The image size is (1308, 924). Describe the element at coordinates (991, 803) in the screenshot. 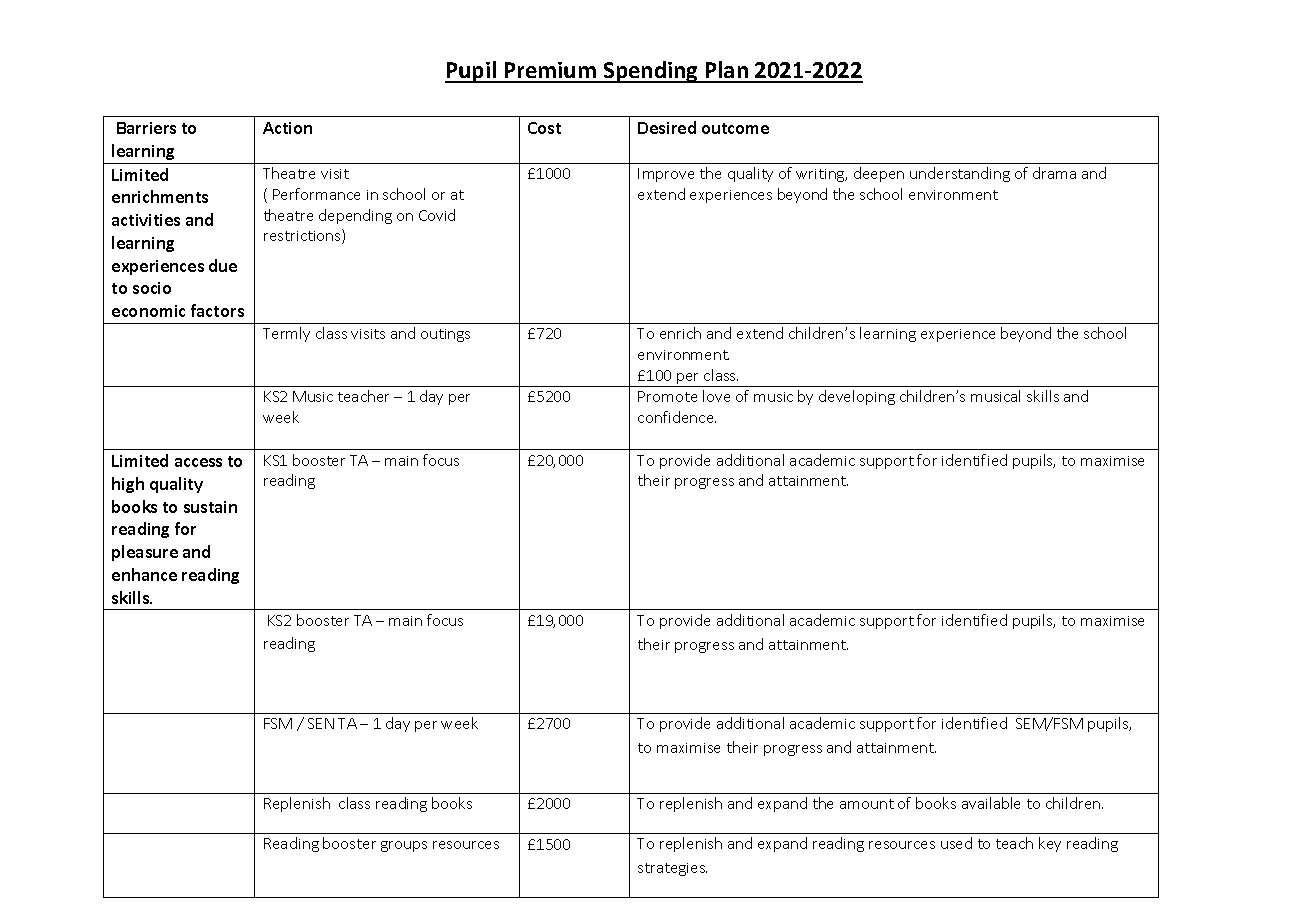

I see `available` at that location.
